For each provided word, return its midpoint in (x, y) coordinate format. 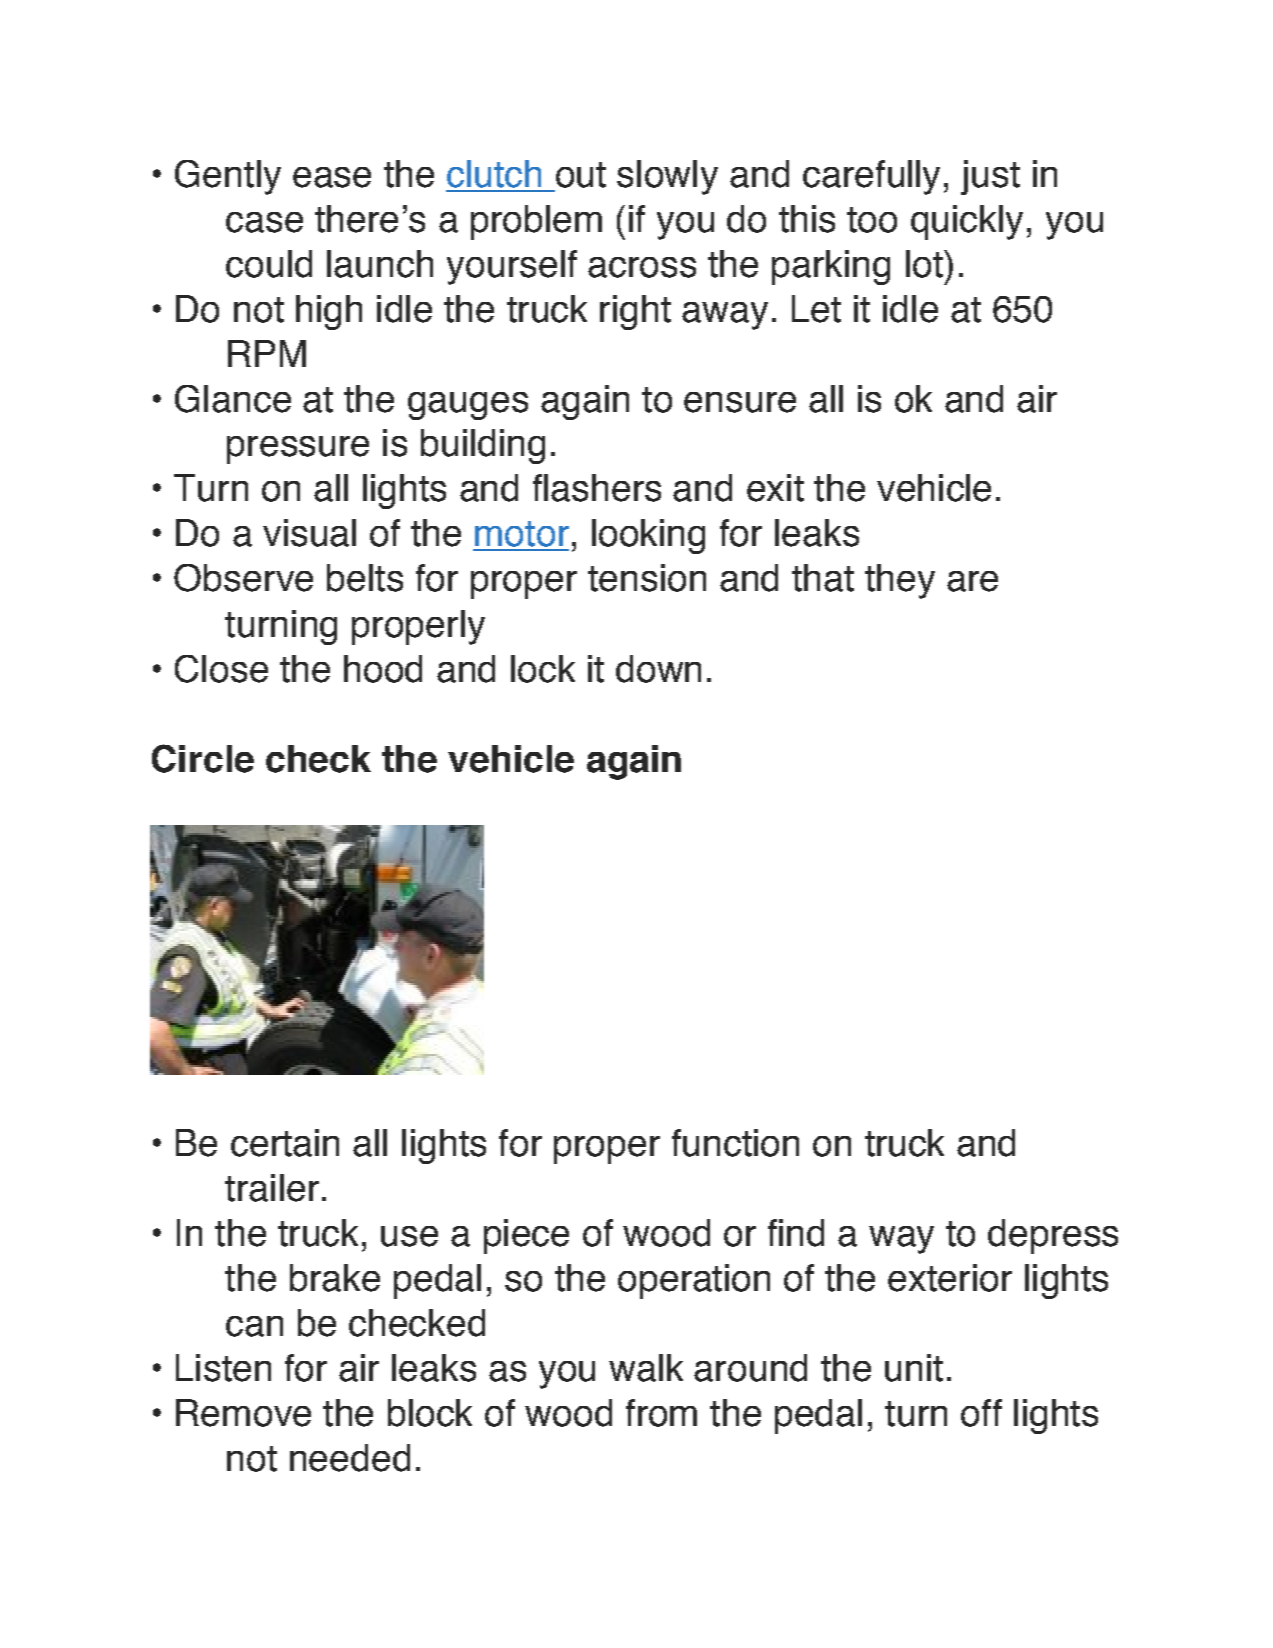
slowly (667, 177)
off (981, 1413)
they (900, 581)
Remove (243, 1413)
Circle (203, 758)
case (264, 222)
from (661, 1413)
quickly (967, 222)
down (658, 669)
